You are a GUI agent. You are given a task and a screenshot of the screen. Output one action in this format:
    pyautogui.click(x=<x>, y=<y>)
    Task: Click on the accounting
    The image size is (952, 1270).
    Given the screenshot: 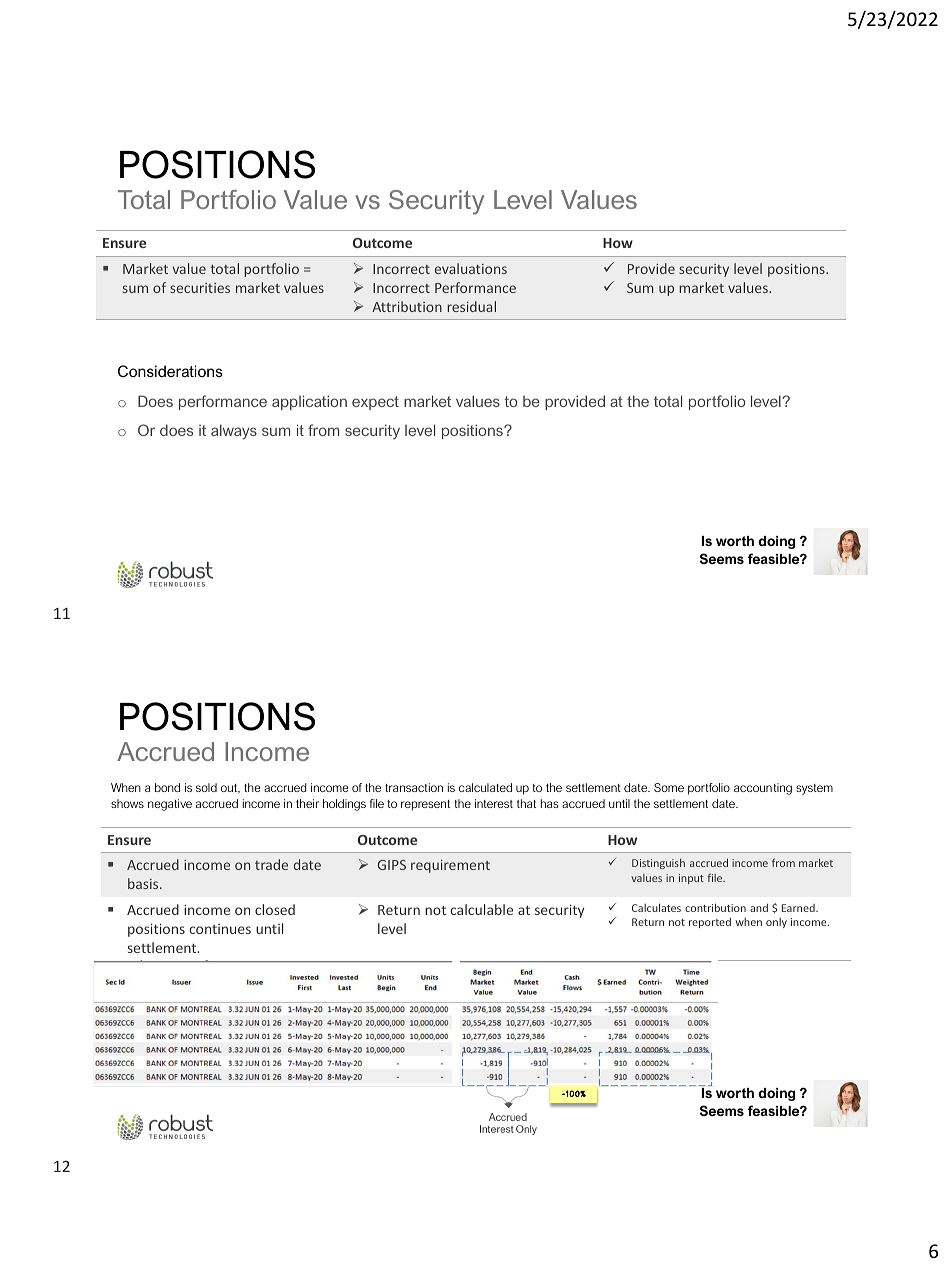 What is the action you would take?
    pyautogui.click(x=763, y=789)
